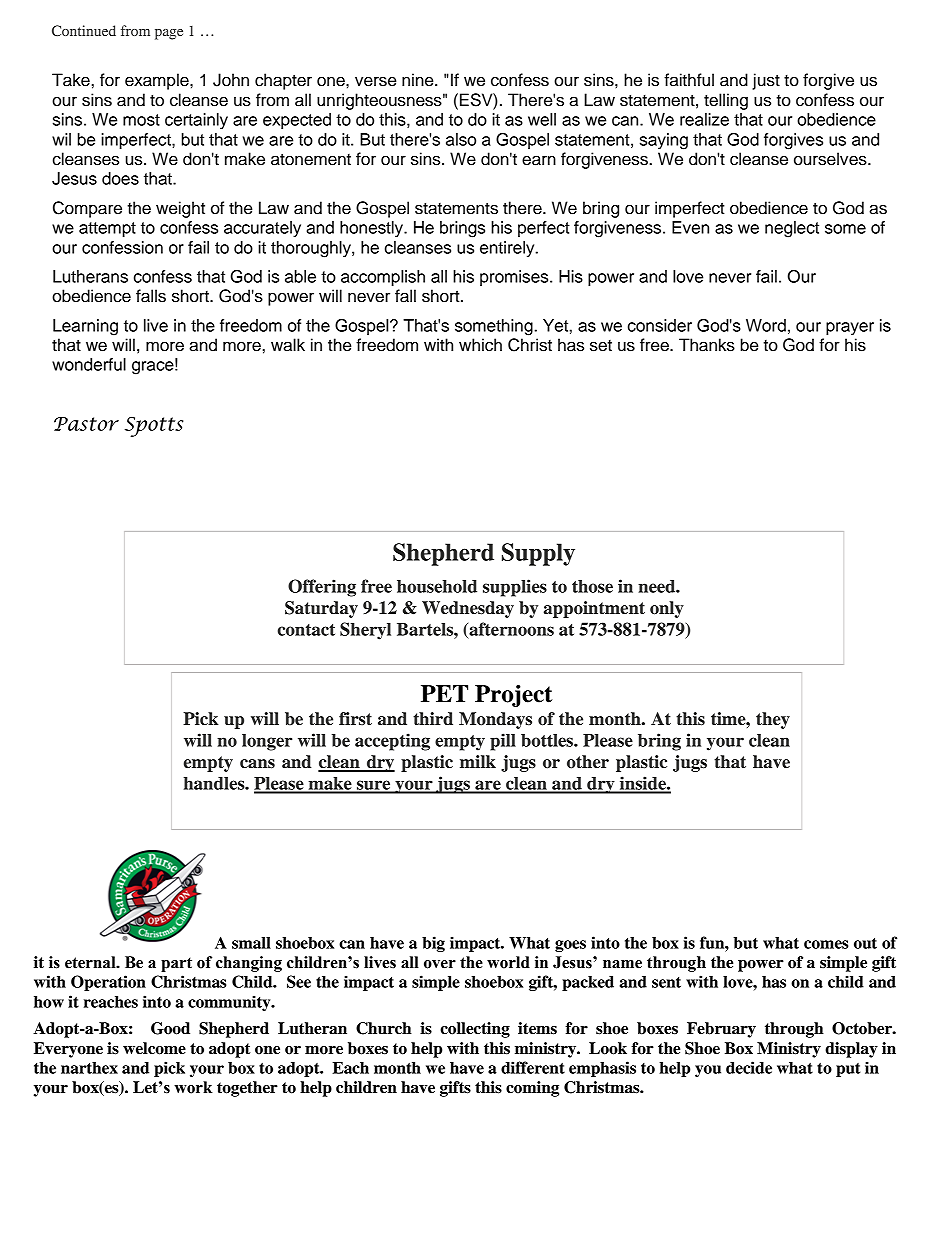  Describe the element at coordinates (257, 764) in the screenshot. I see `cans` at that location.
